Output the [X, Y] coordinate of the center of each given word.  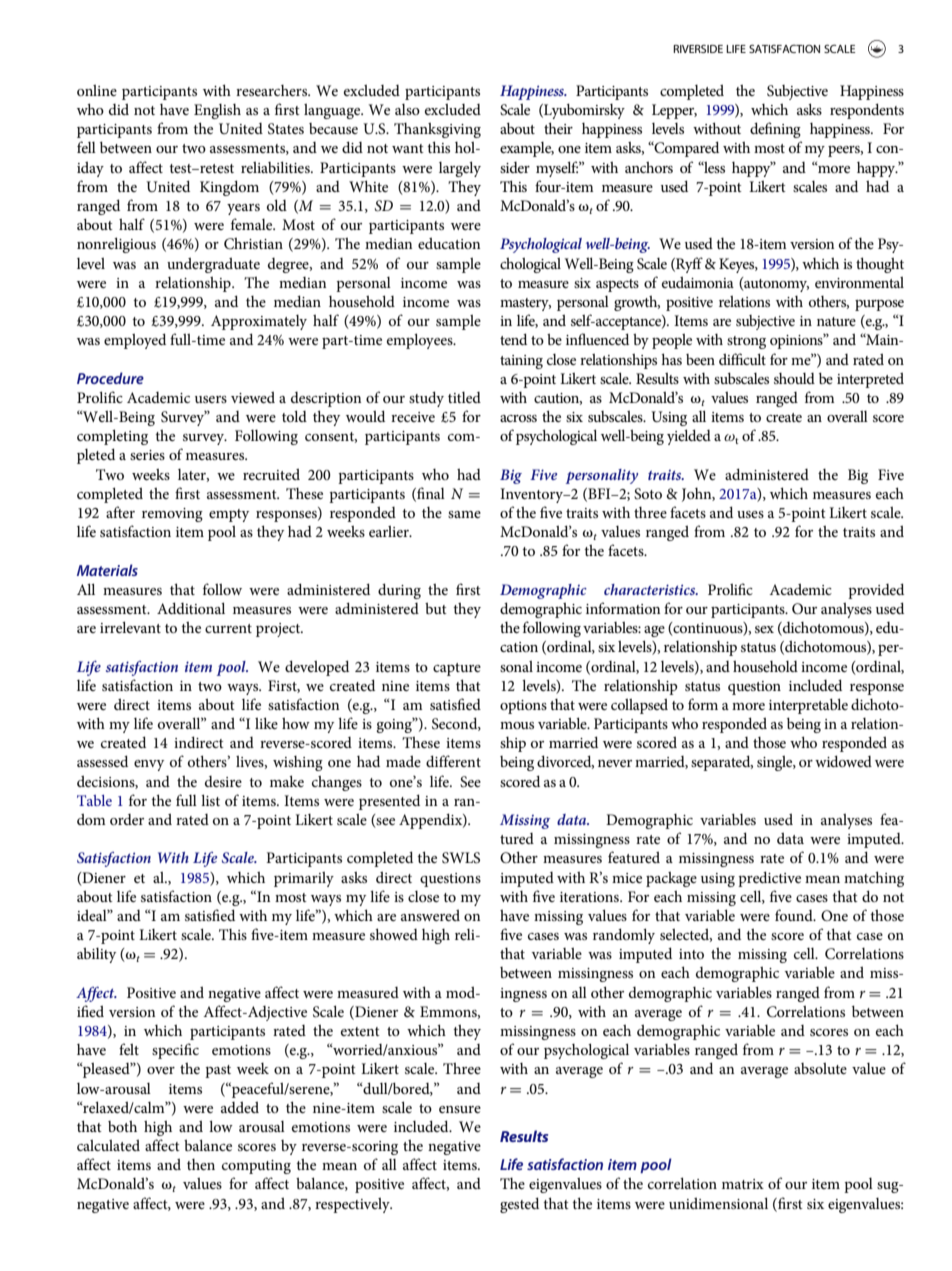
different [453, 761]
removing [172, 515]
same [464, 514]
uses [750, 514]
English [217, 111]
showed [394, 934]
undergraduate [213, 265]
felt [129, 1049]
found [795, 915]
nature [836, 321]
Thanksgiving [437, 130]
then [201, 1164]
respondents [867, 111]
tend [513, 339]
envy [149, 765]
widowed [843, 761]
